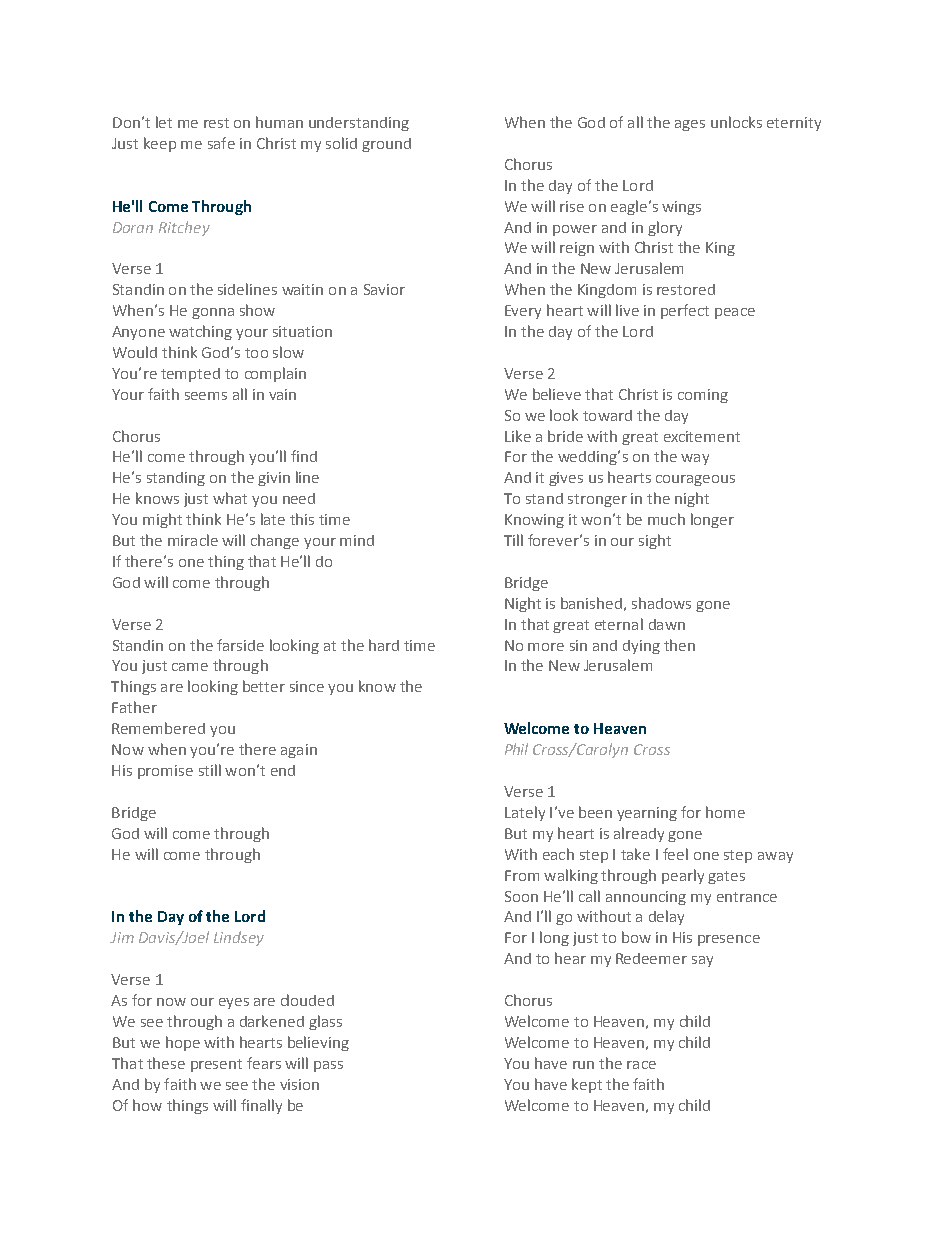 Image resolution: width=952 pixels, height=1233 pixels. What do you see at coordinates (230, 498) in the document?
I see `what` at bounding box center [230, 498].
